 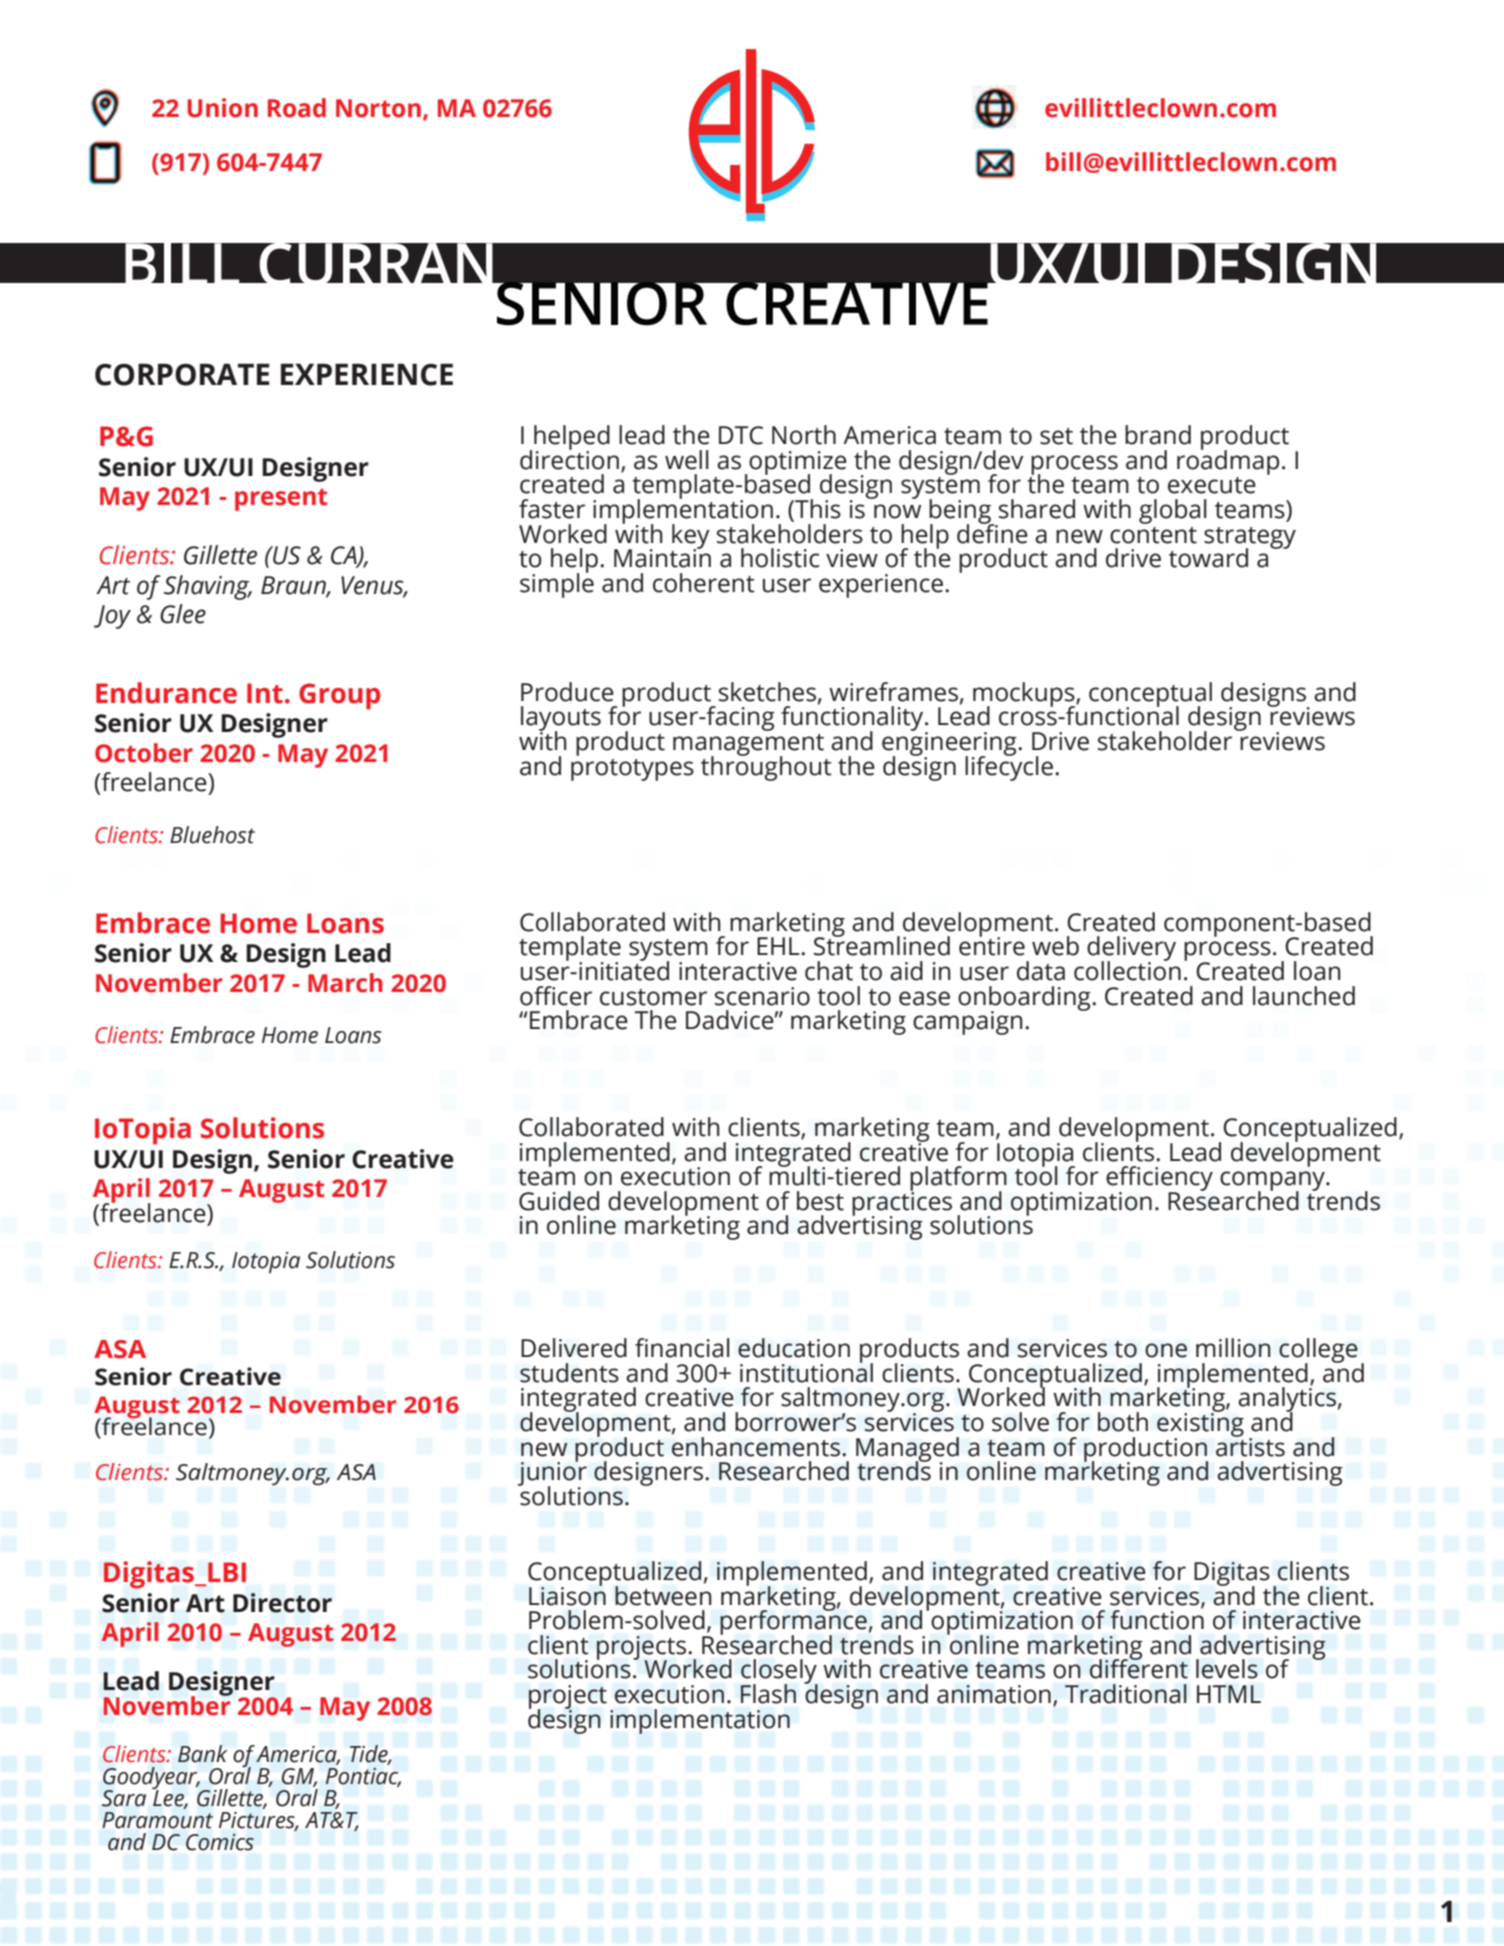 I want to click on Flash, so click(x=768, y=1694).
